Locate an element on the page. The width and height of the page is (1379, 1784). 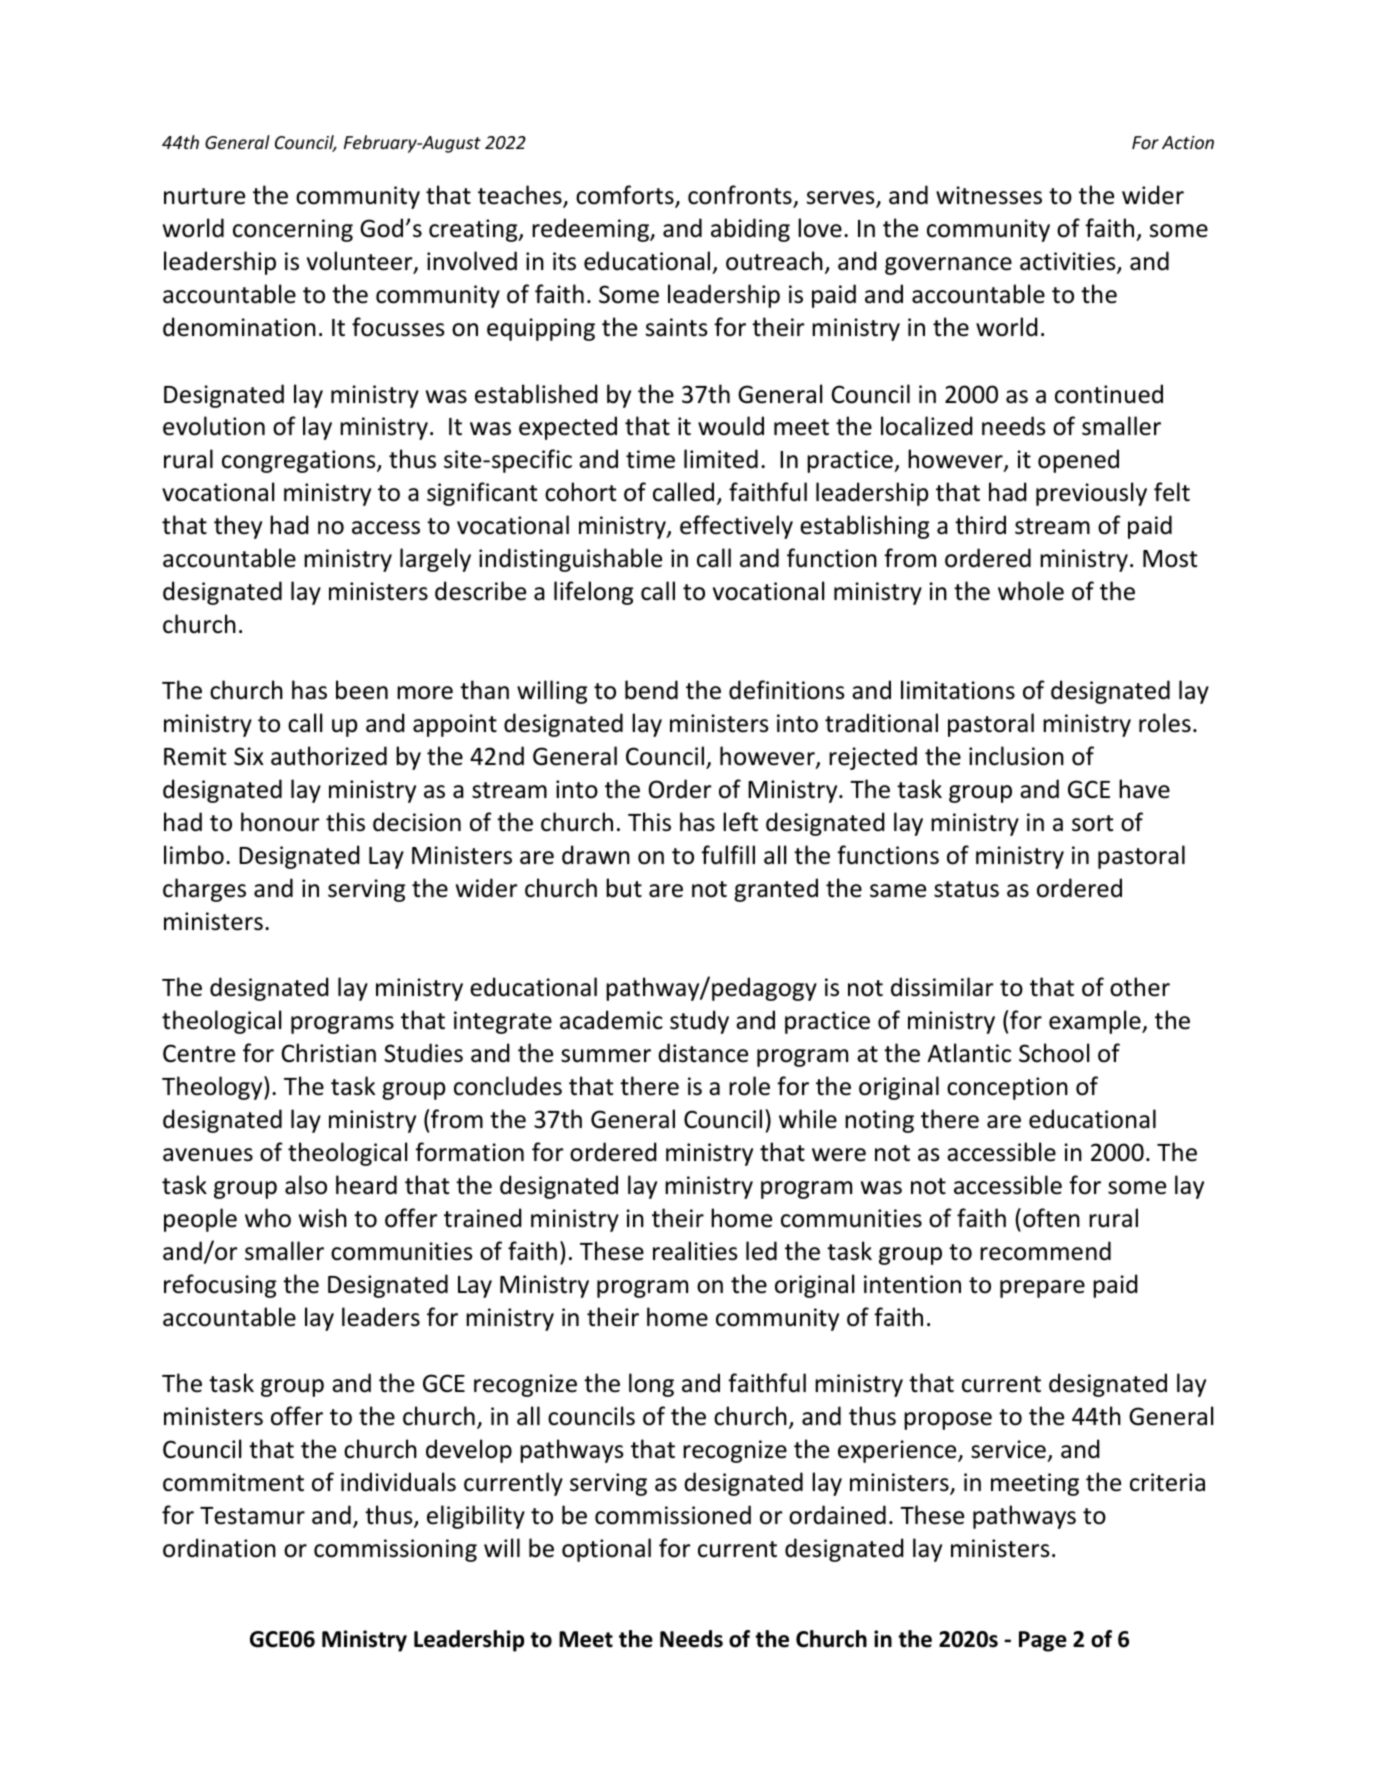
witnesses is located at coordinates (989, 195).
